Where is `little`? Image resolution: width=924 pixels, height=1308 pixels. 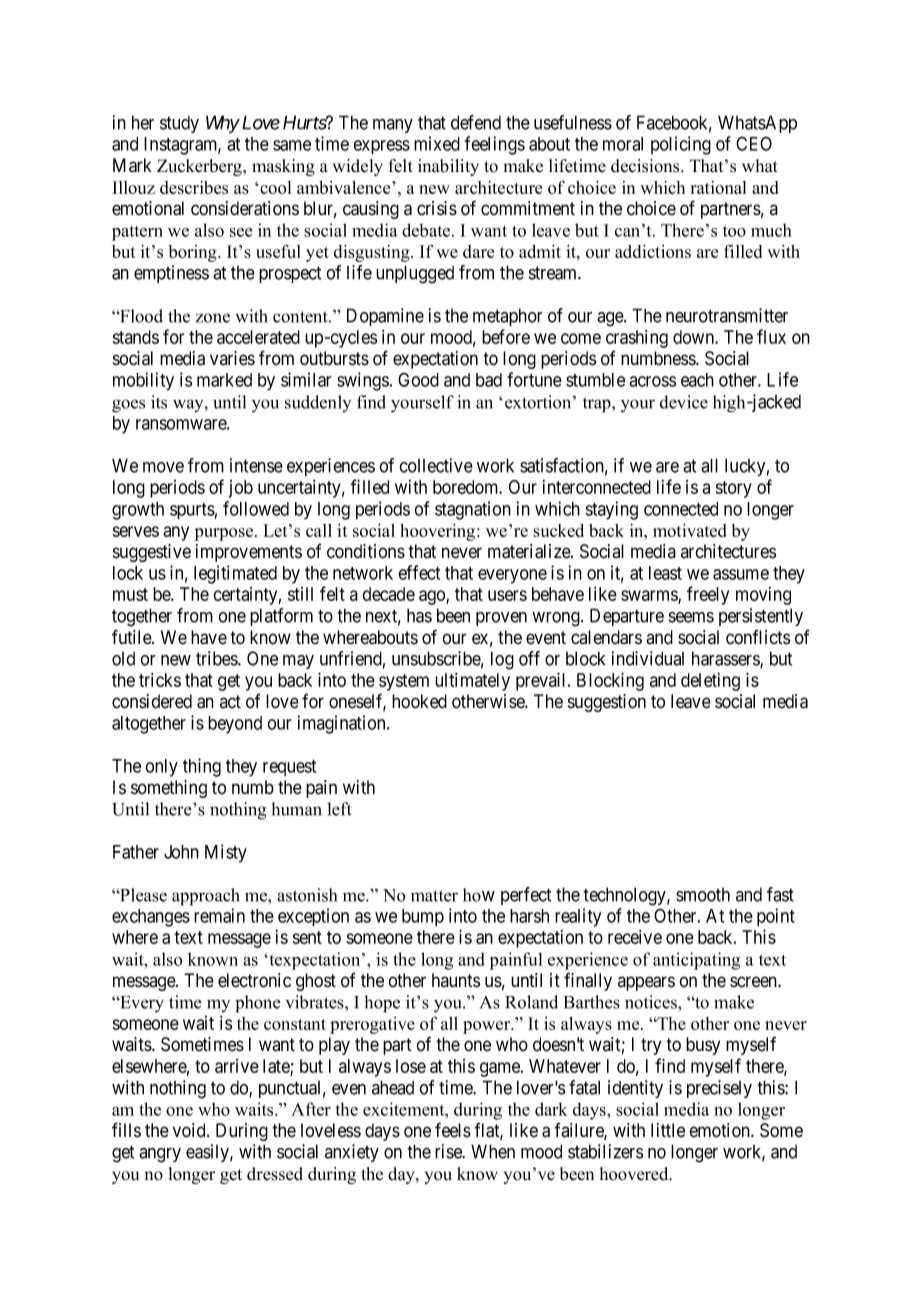
little is located at coordinates (668, 1130).
